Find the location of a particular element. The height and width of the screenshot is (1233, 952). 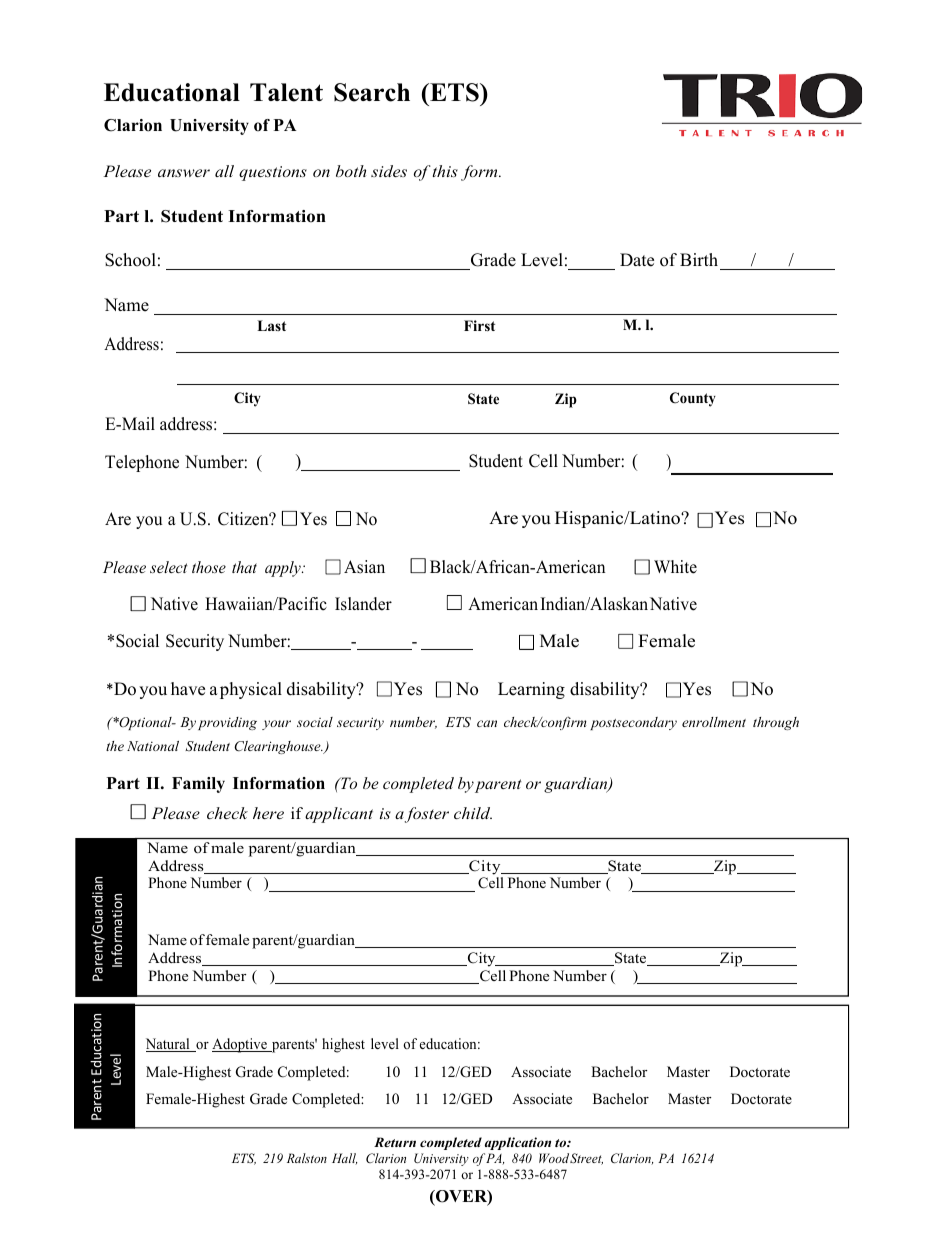

Natural is located at coordinates (169, 1045).
